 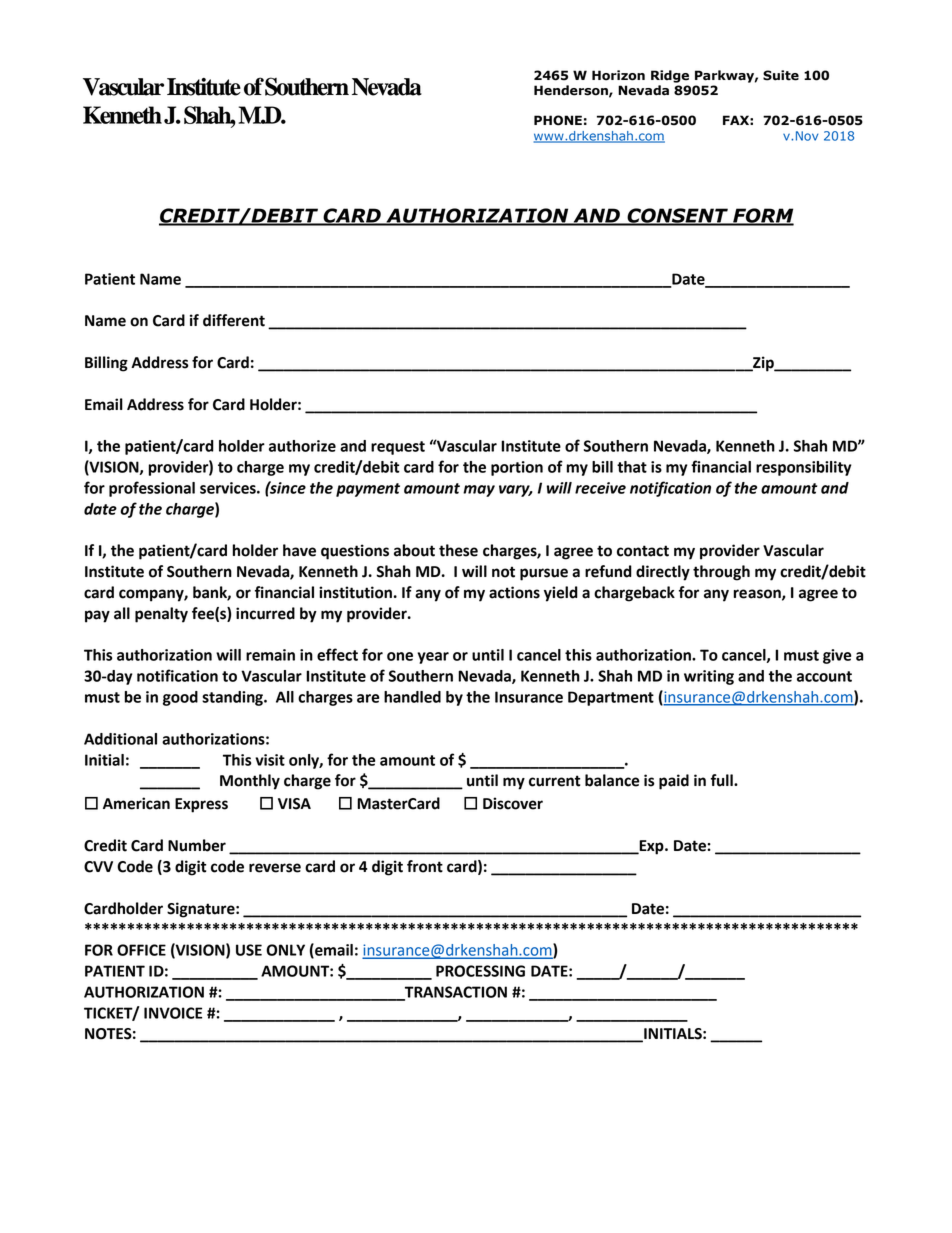 I want to click on PHONE, so click(x=558, y=120).
